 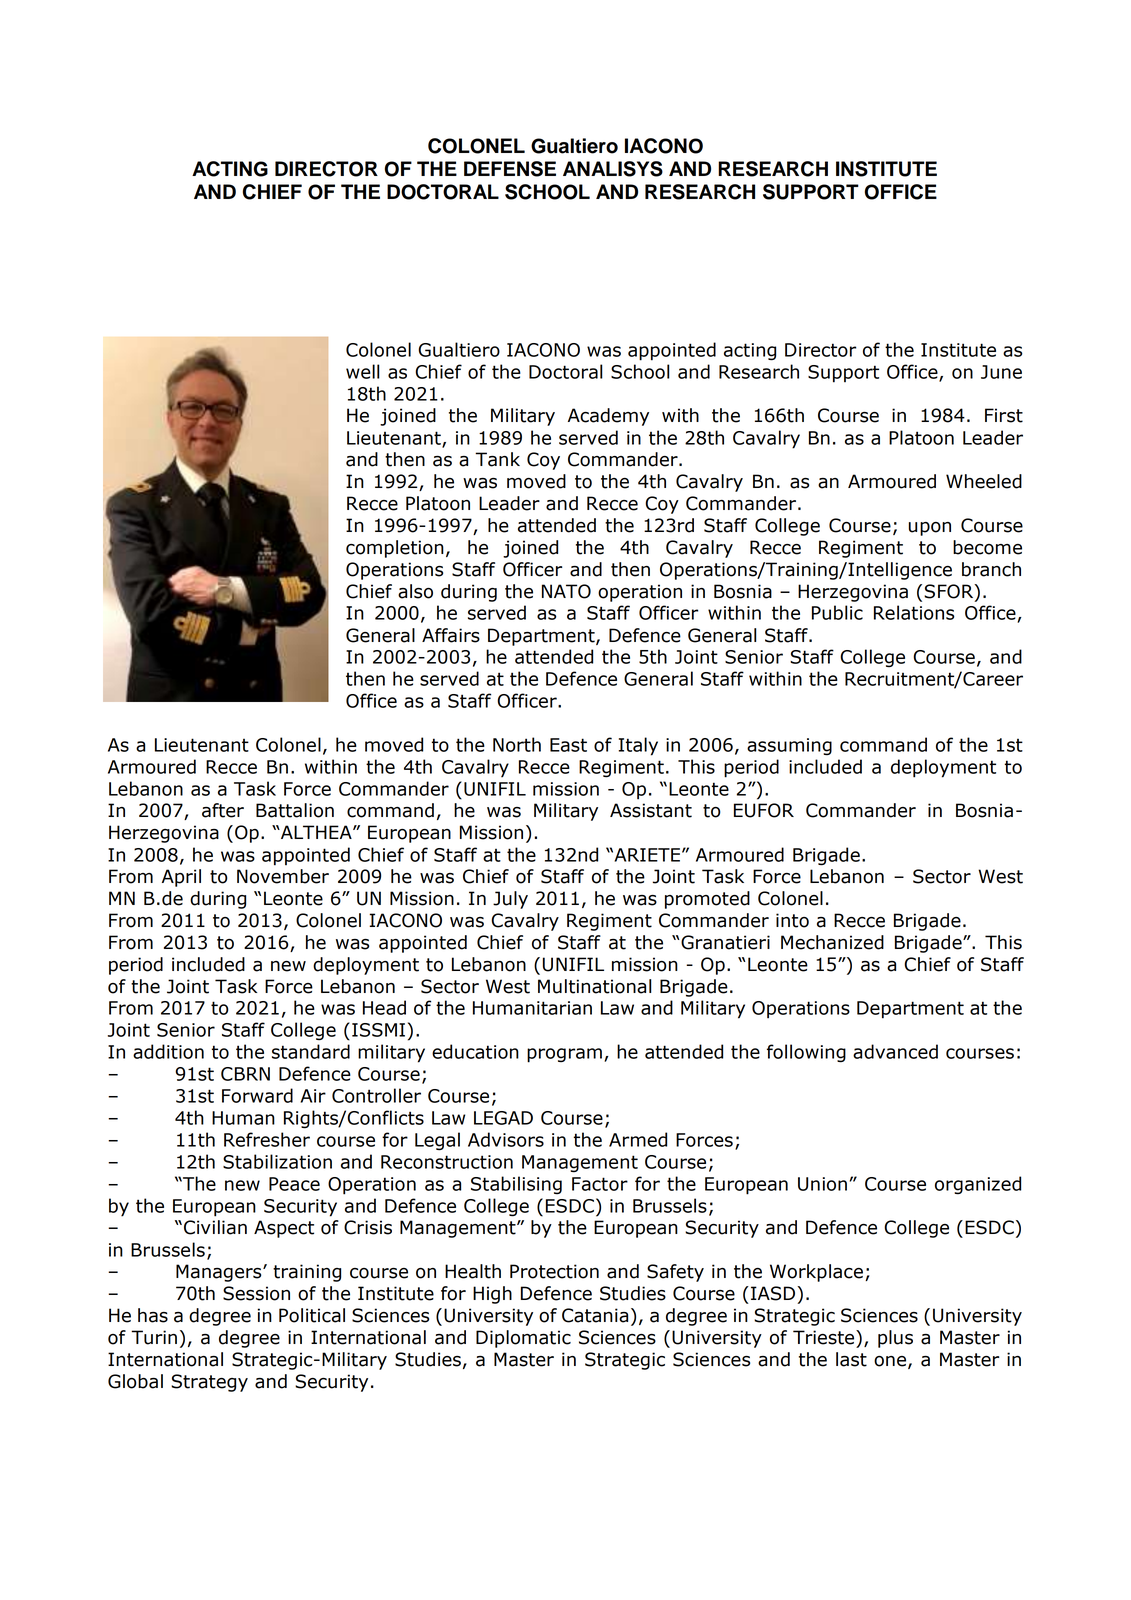 I want to click on Forward, so click(x=257, y=1095).
